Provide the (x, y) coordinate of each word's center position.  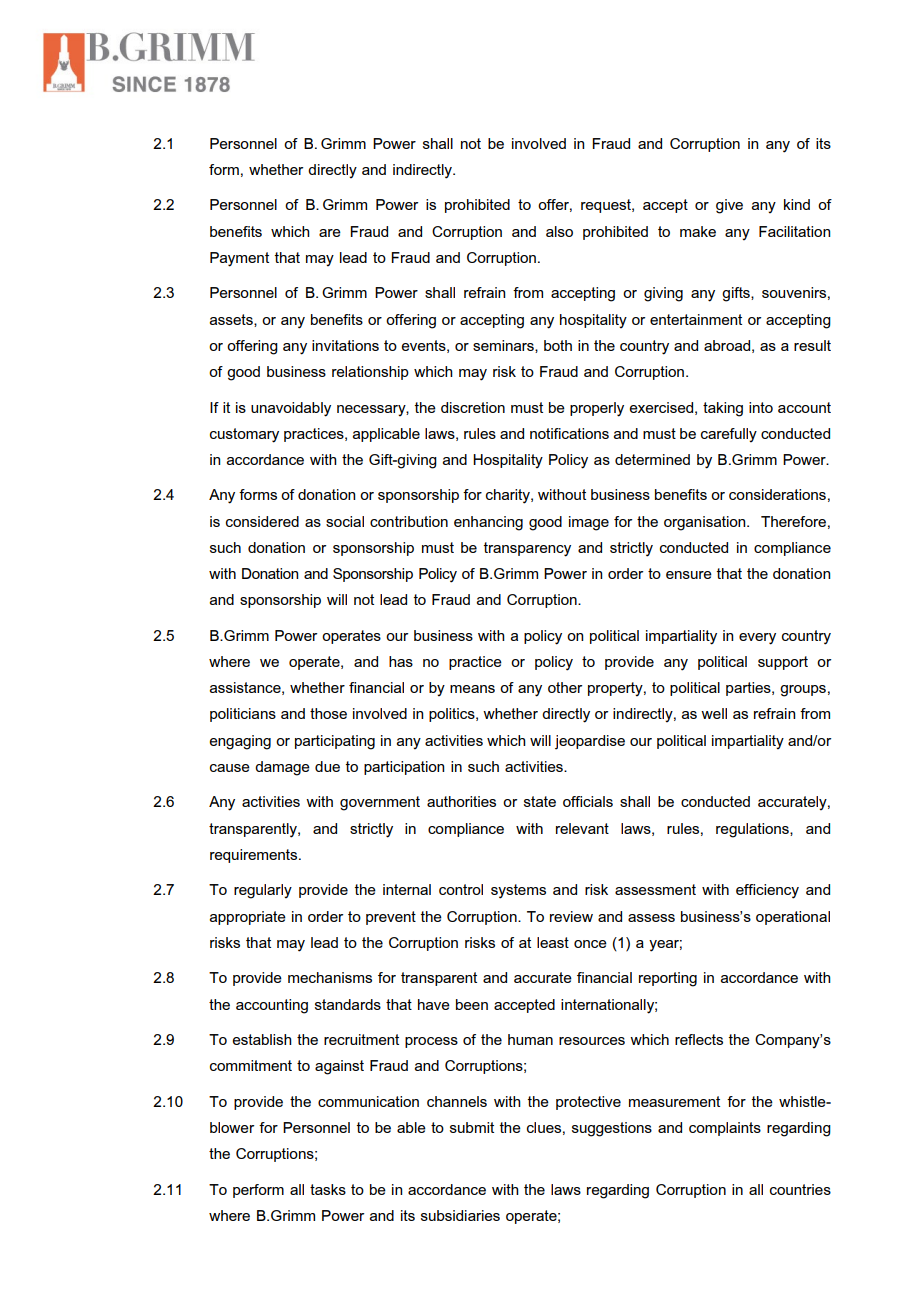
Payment (239, 259)
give (729, 206)
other (565, 687)
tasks (328, 1189)
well (714, 713)
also (559, 231)
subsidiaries (460, 1215)
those (328, 713)
